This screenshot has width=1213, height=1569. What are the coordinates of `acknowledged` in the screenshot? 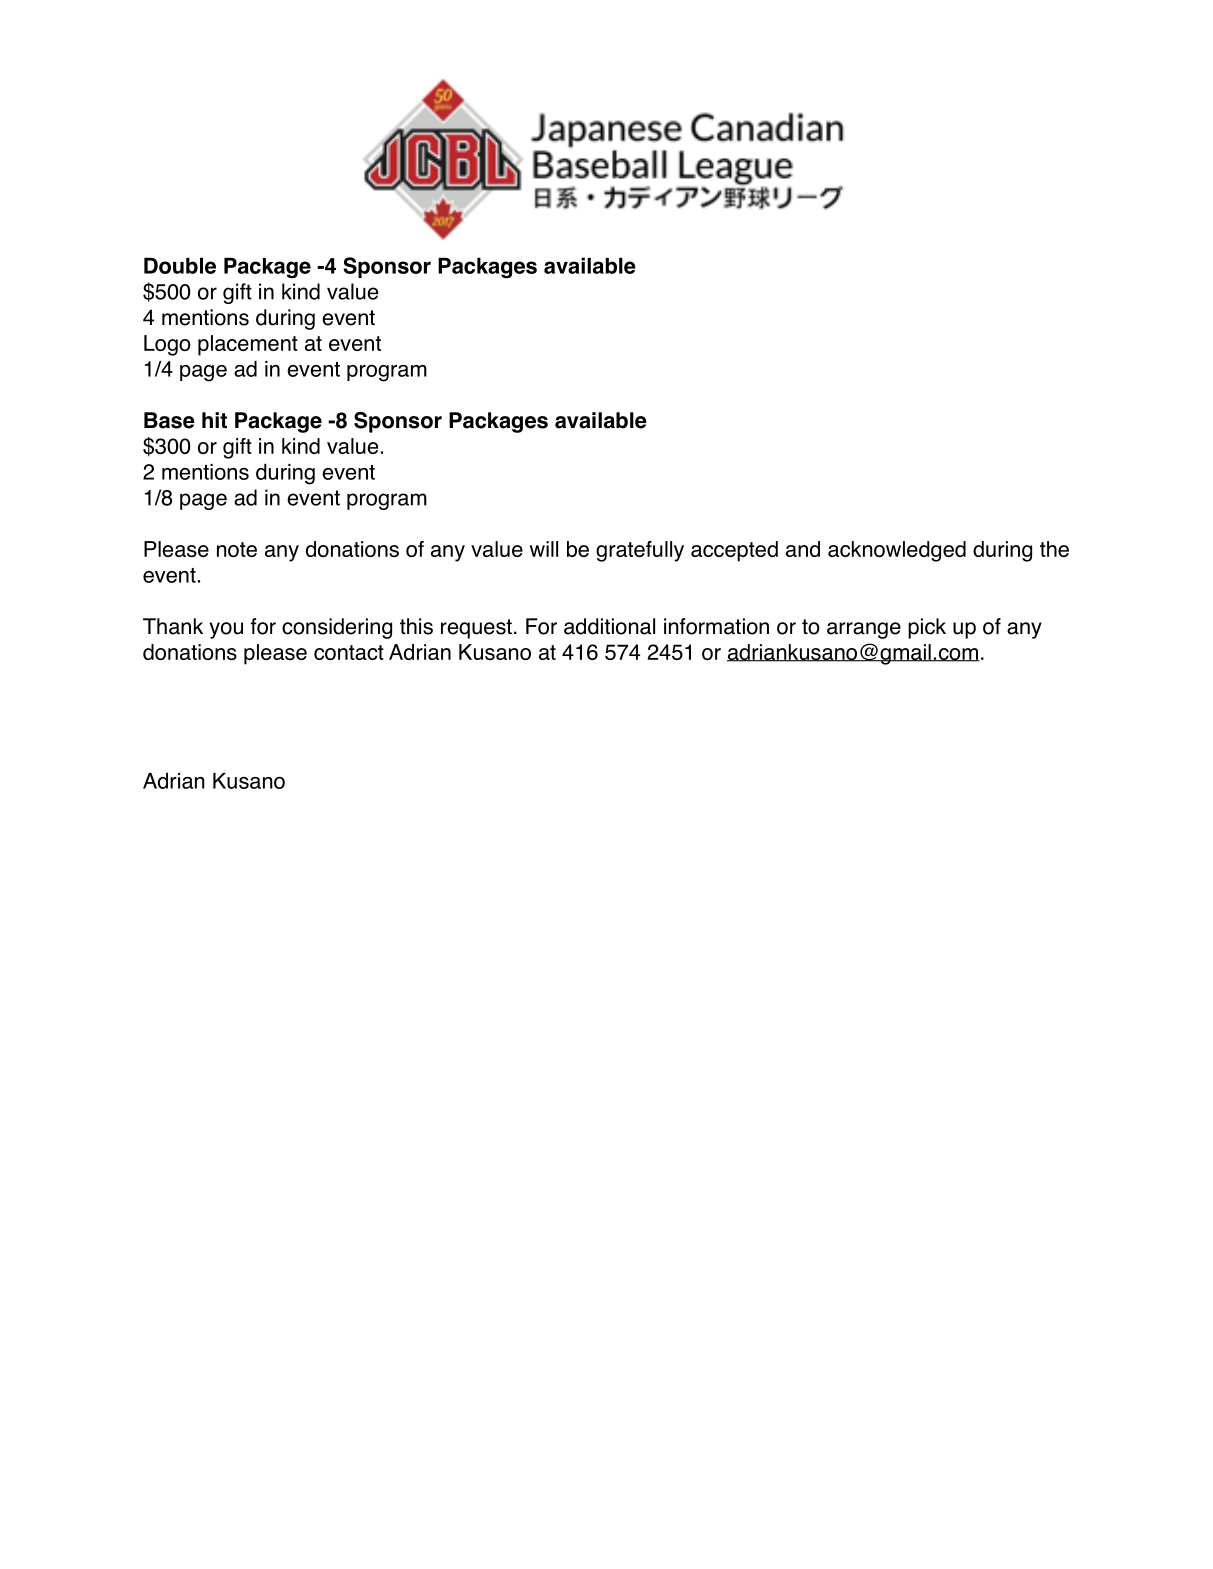 It's located at (897, 551).
